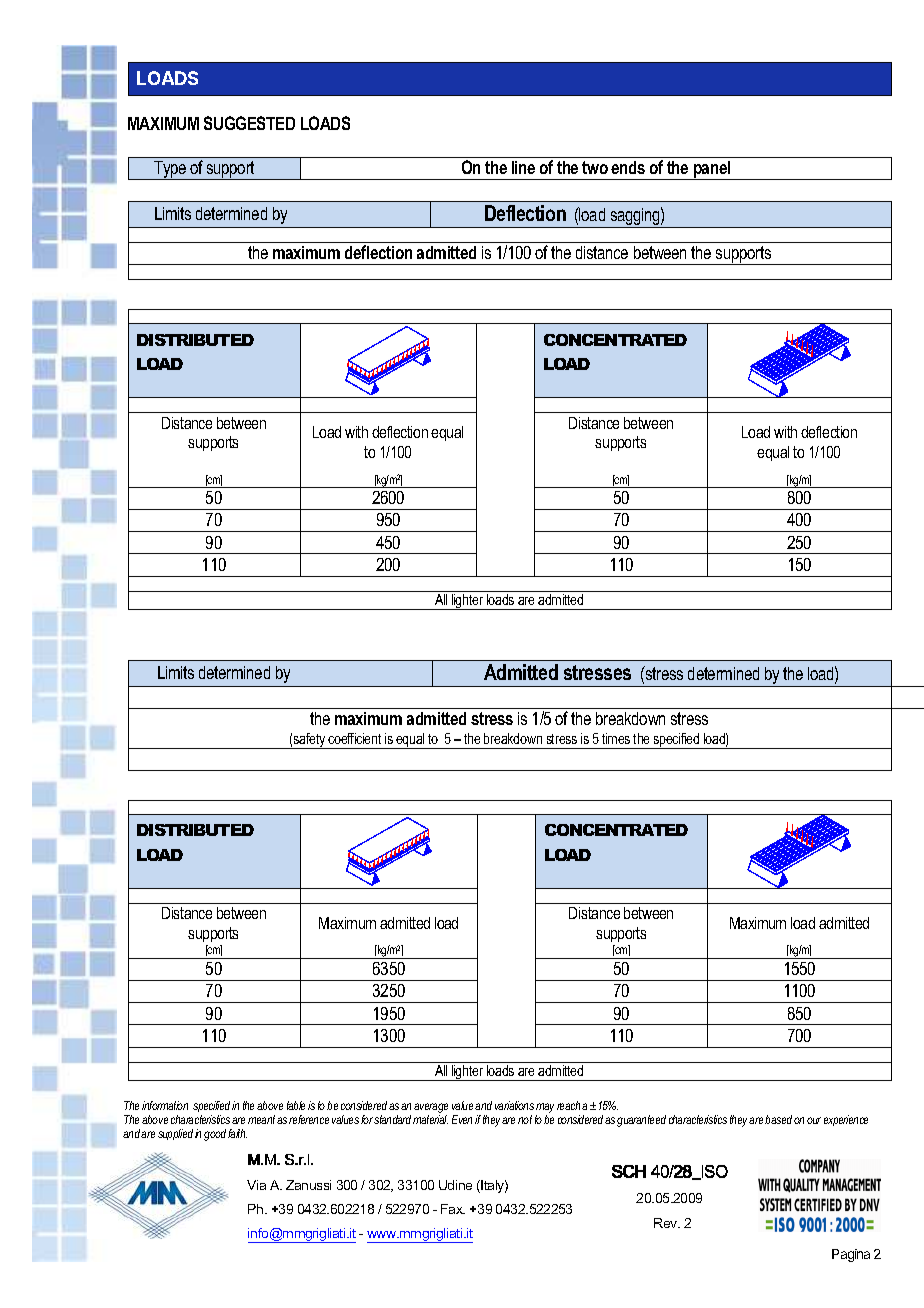 This screenshot has height=1308, width=924. I want to click on line, so click(523, 167).
